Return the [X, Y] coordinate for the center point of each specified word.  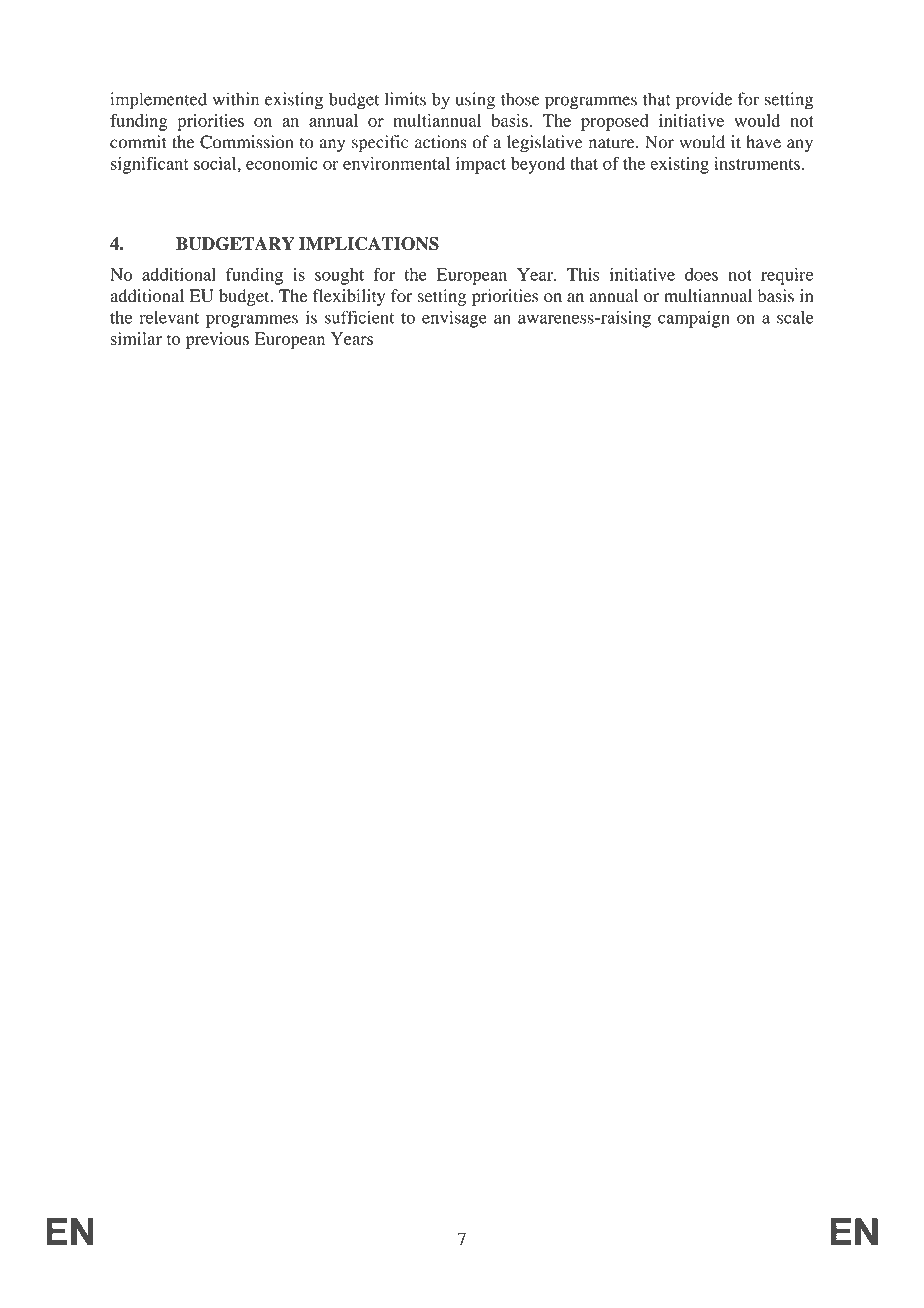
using [475, 101]
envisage [454, 319]
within [236, 99]
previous [217, 340]
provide [704, 101]
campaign [694, 319]
